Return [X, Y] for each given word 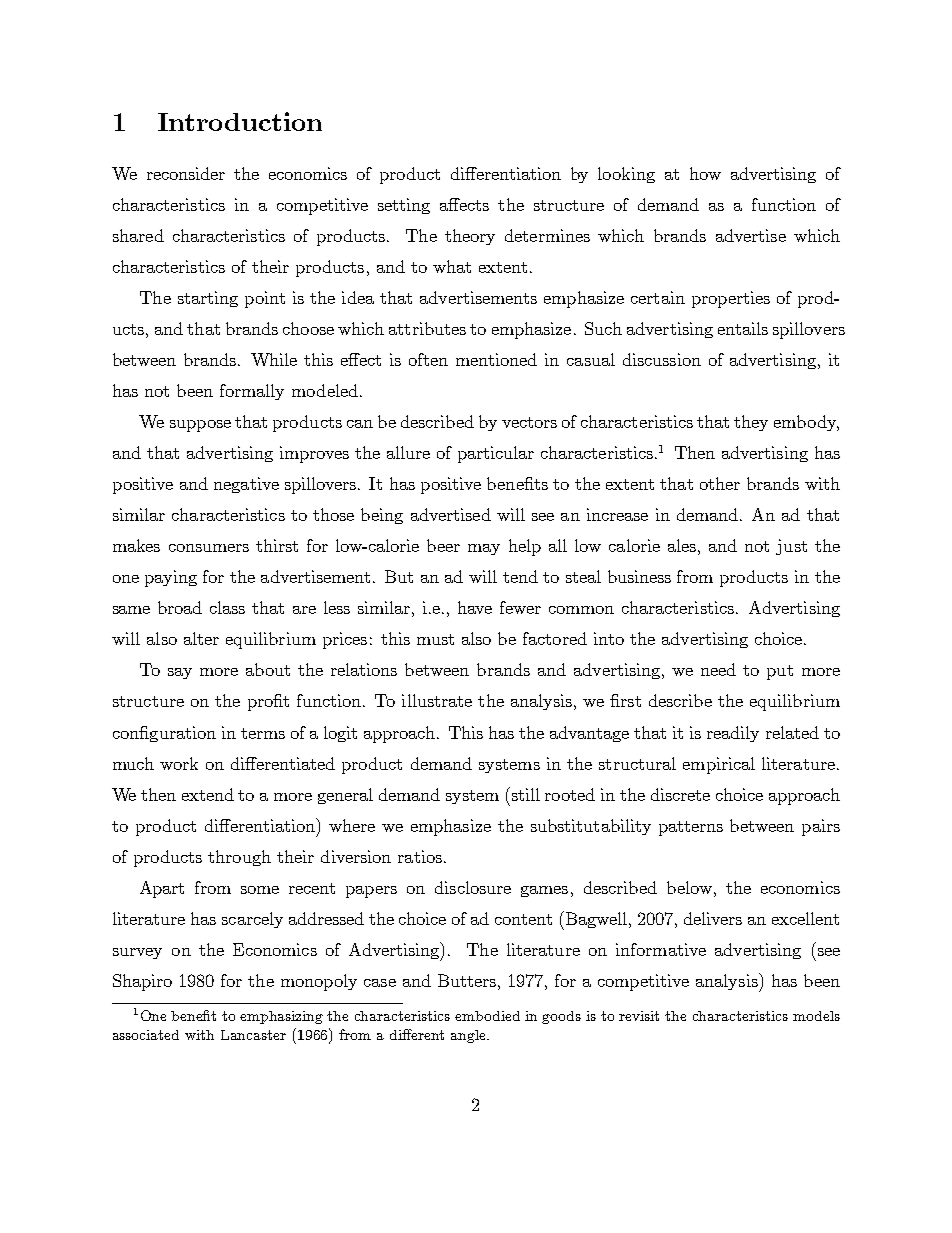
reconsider [186, 173]
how [705, 173]
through [239, 858]
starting [208, 299]
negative [246, 485]
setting [404, 206]
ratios [420, 856]
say [180, 673]
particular [496, 454]
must [435, 639]
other [720, 483]
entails [743, 328]
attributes [427, 328]
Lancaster [253, 1035]
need [718, 669]
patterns [691, 828]
